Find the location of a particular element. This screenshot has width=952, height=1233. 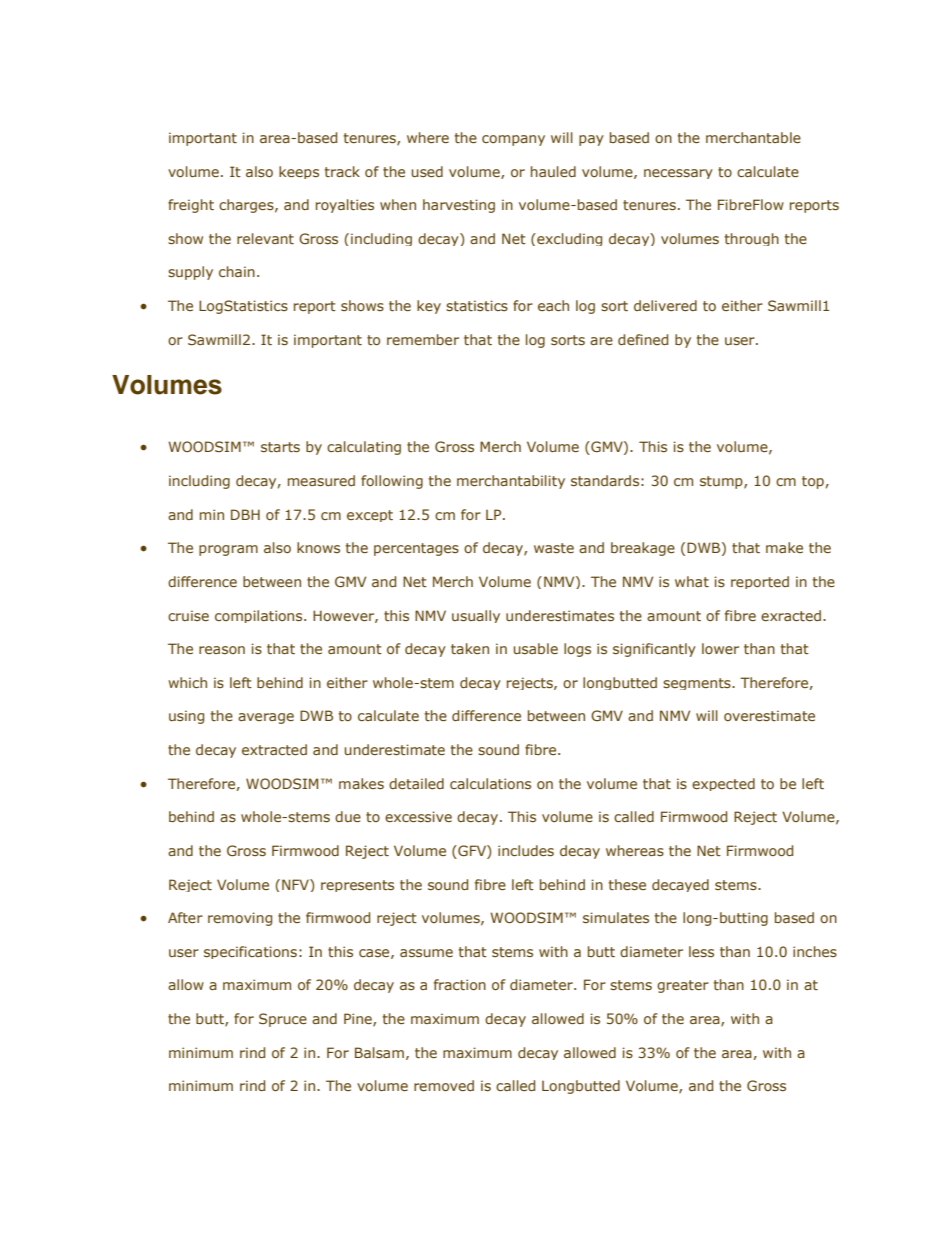

includes is located at coordinates (526, 850).
